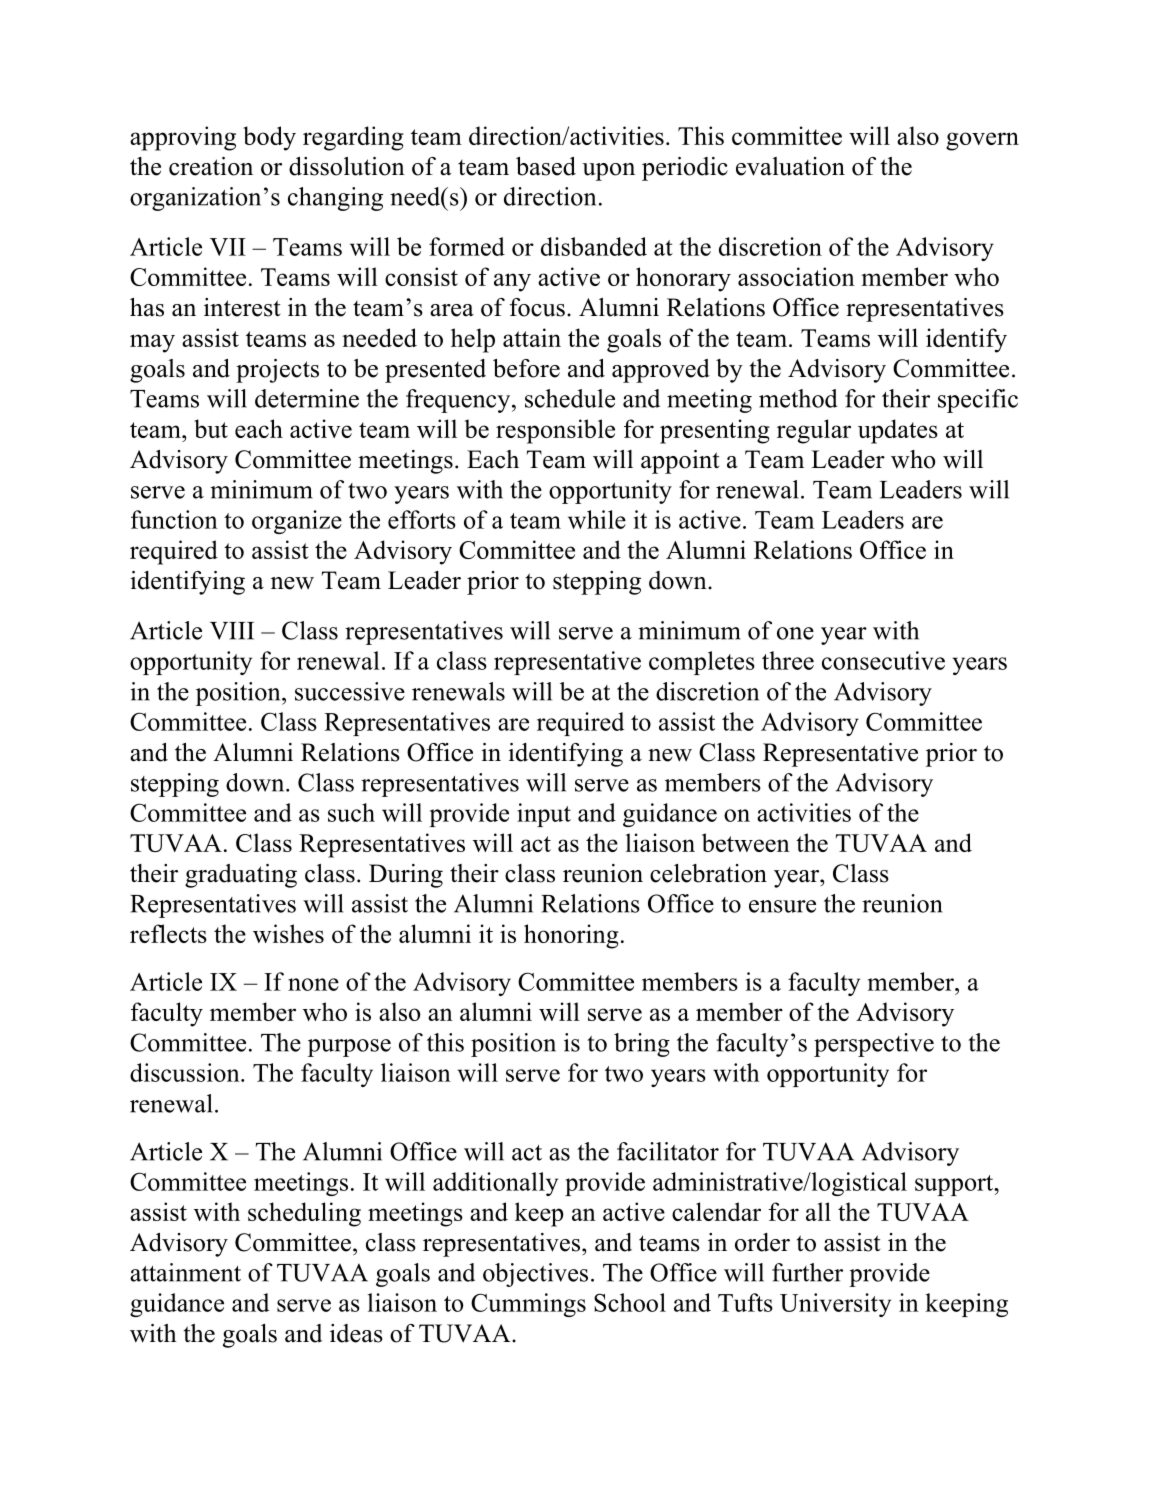 This page has width=1153, height=1492. Describe the element at coordinates (350, 691) in the page. I see `successive` at that location.
